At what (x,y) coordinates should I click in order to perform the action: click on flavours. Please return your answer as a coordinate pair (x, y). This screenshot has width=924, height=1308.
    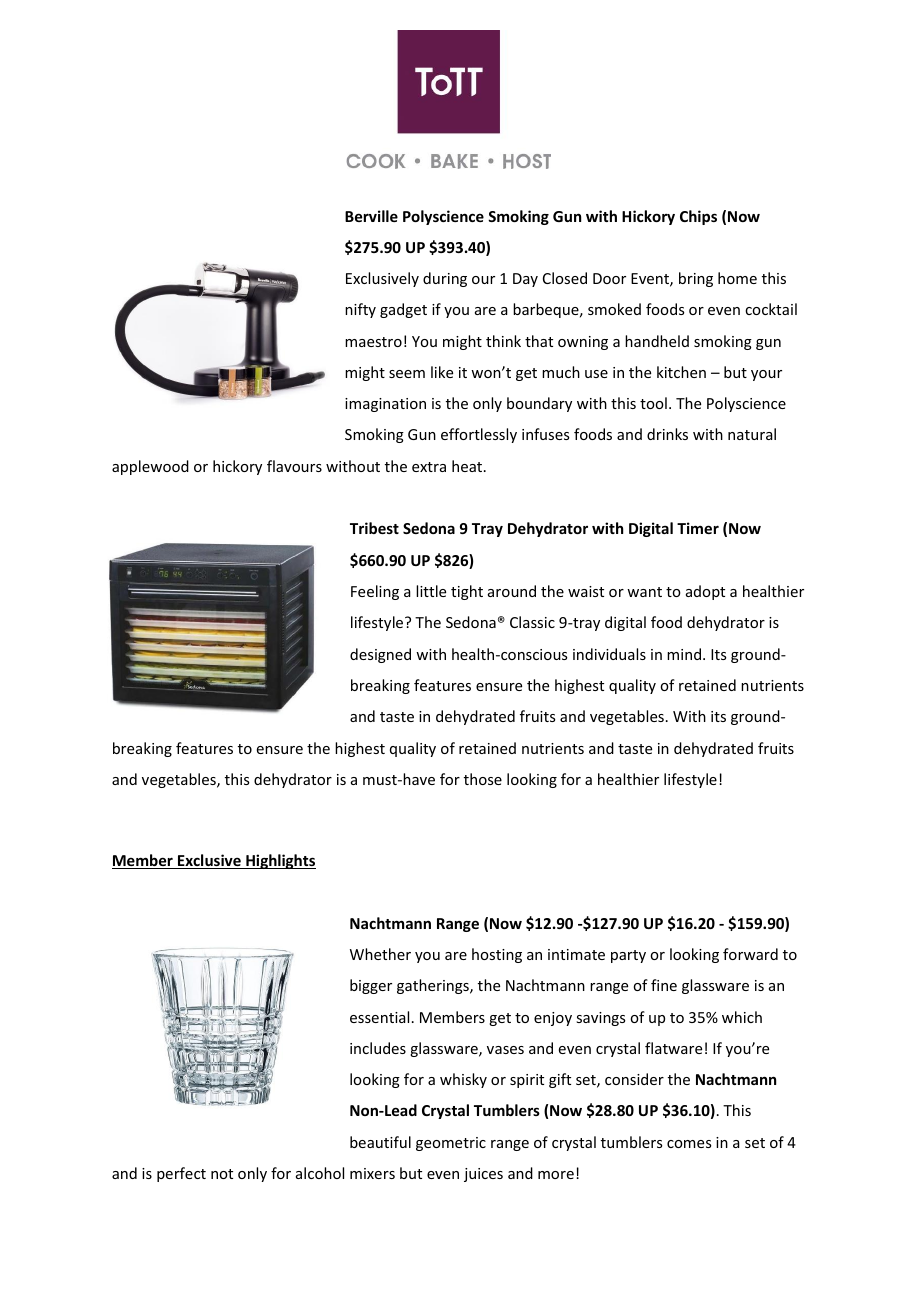
    Looking at the image, I should click on (294, 466).
